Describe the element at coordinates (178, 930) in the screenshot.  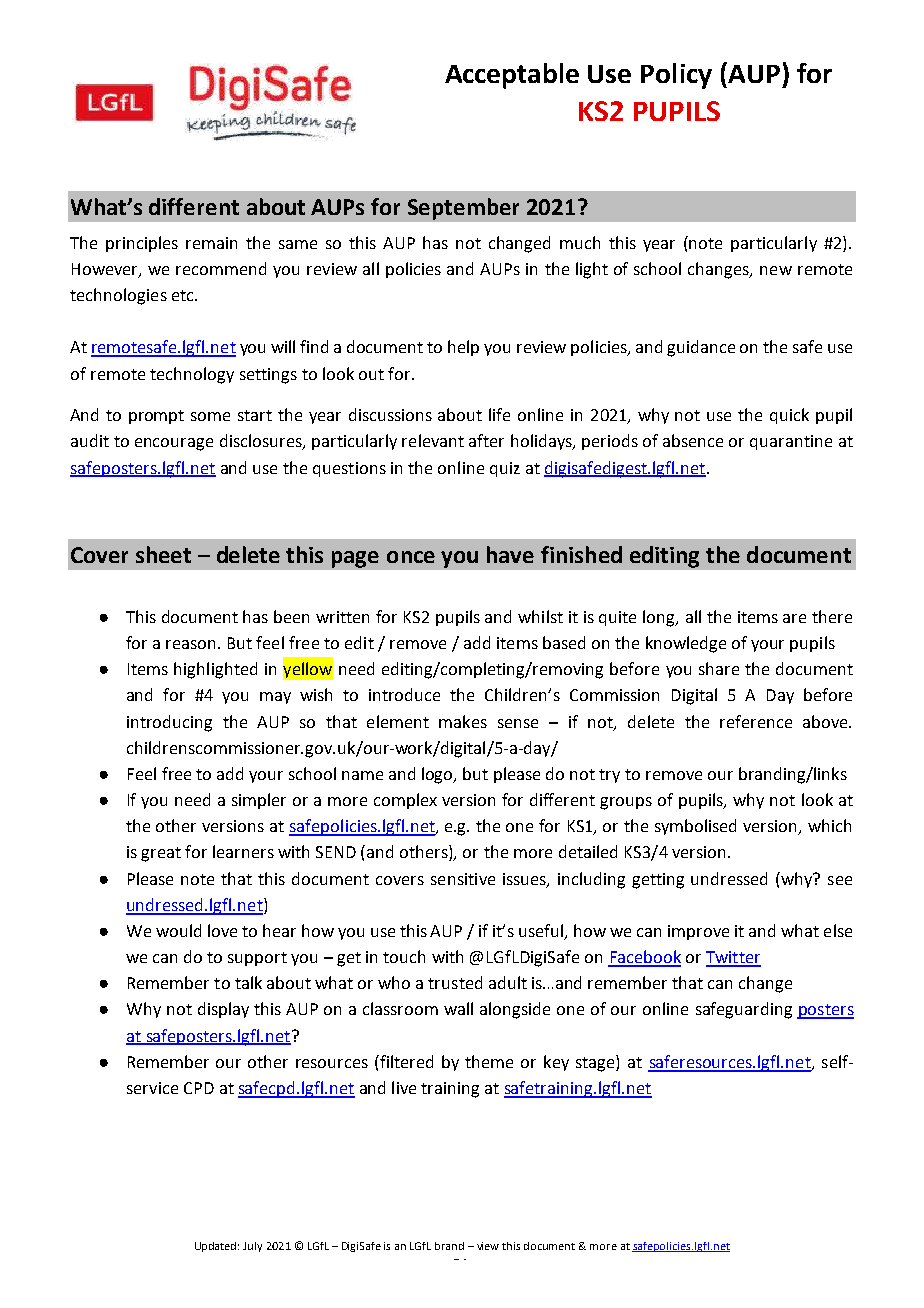
I see `would` at that location.
